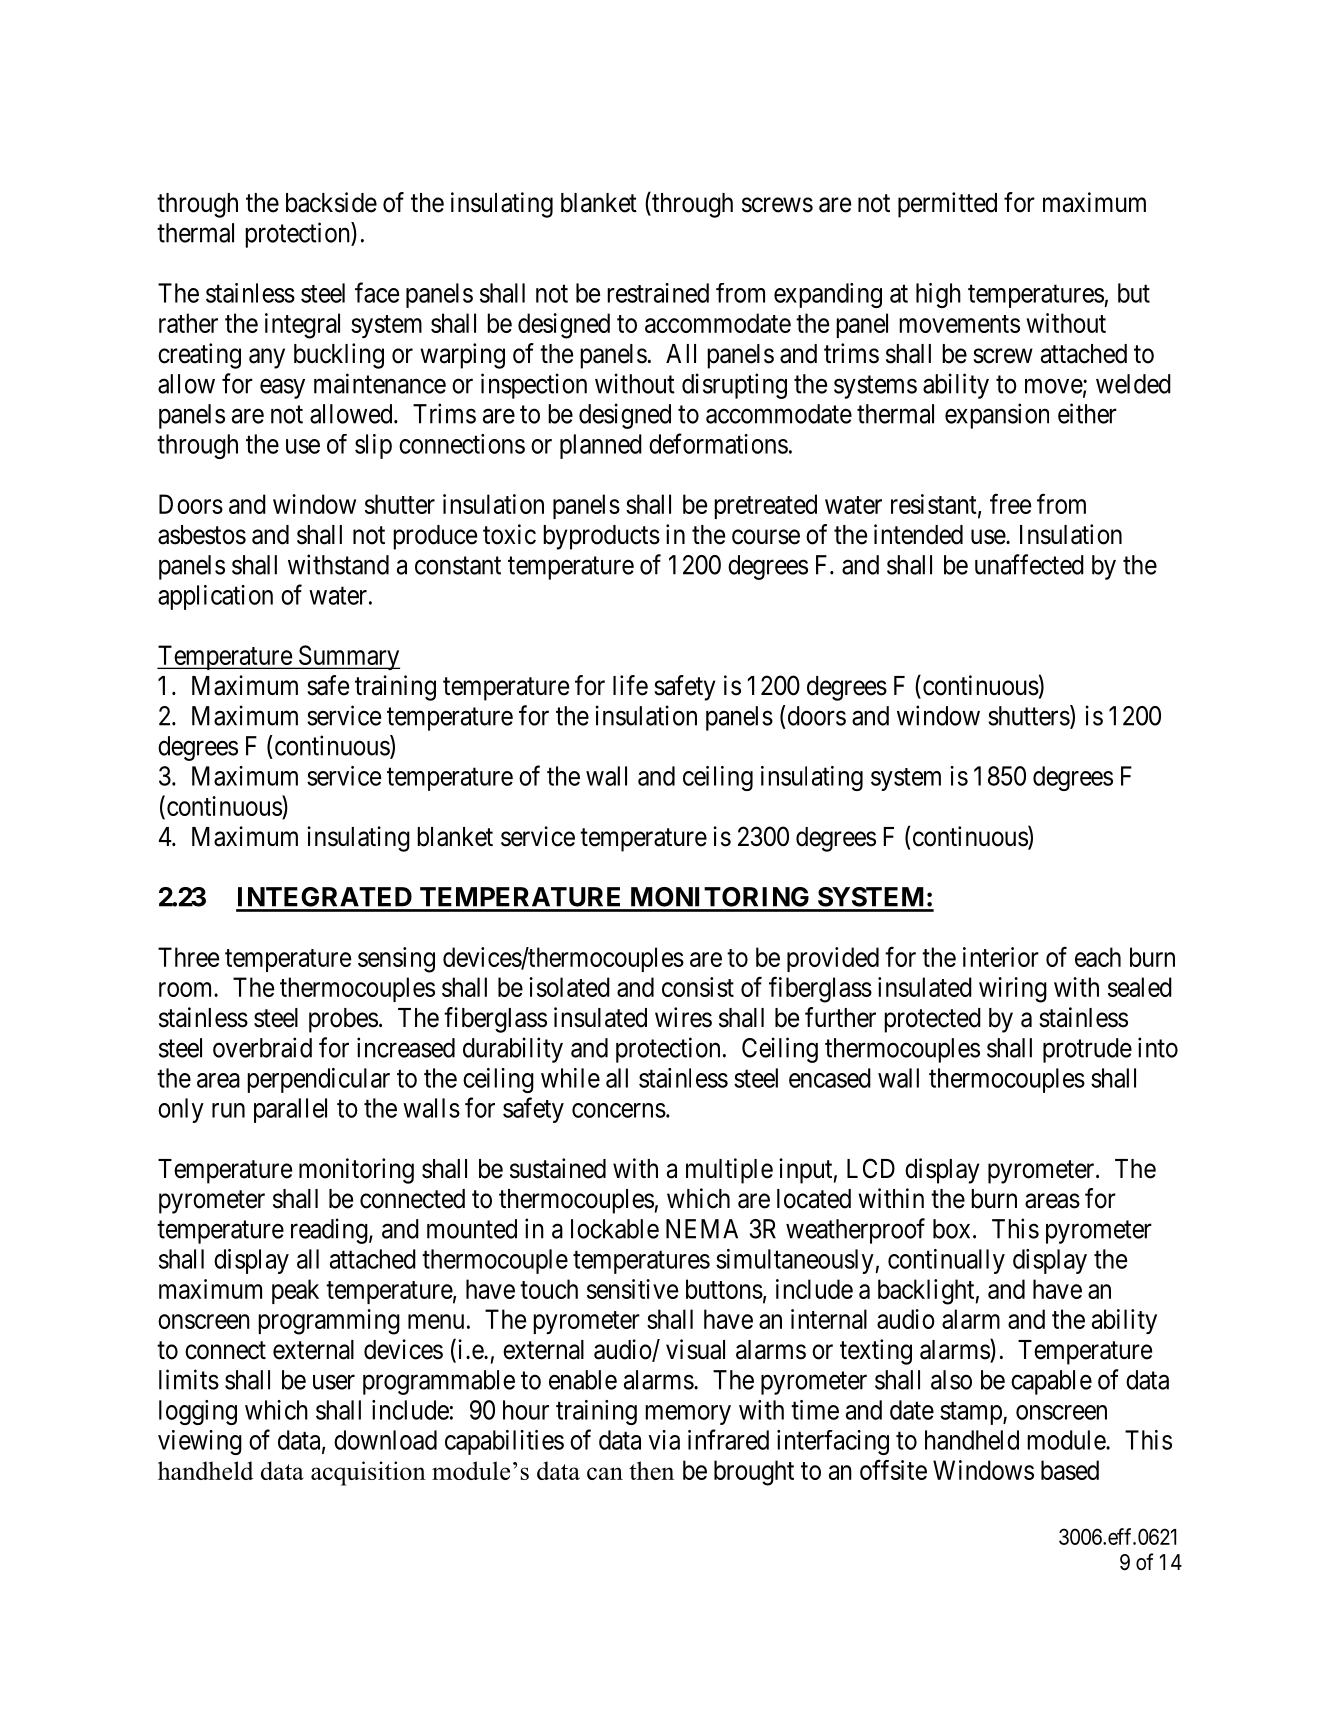 The height and width of the screenshot is (1732, 1338). Describe the element at coordinates (698, 987) in the screenshot. I see `consist` at that location.
